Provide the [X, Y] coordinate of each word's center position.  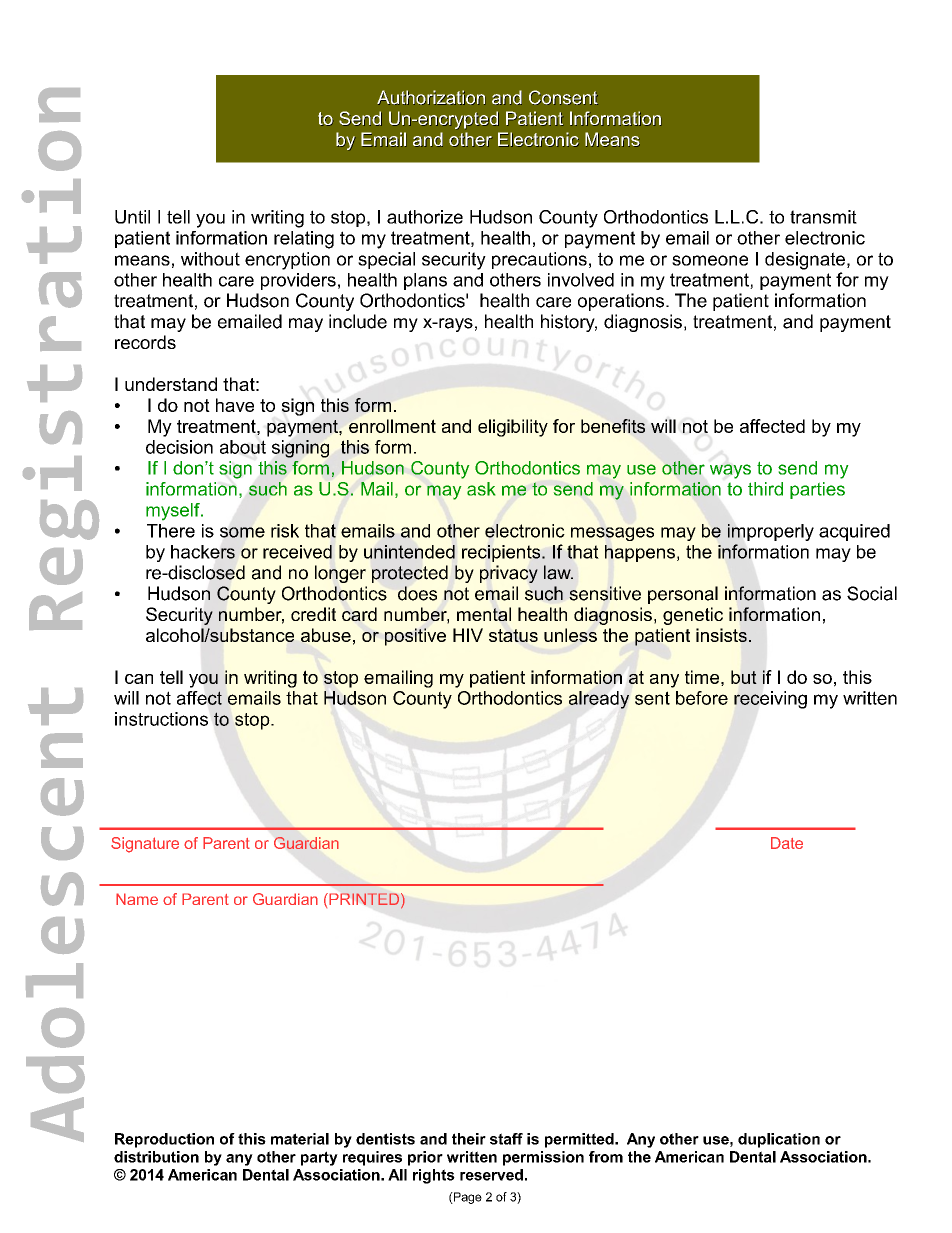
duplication [779, 1140]
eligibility [513, 428]
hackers [203, 552]
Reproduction [164, 1140]
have [235, 405]
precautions [539, 260]
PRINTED [364, 899]
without [210, 259]
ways [730, 471]
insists [721, 635]
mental [484, 614]
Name [137, 899]
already [599, 700]
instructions [161, 719]
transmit [823, 217]
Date [787, 843]
